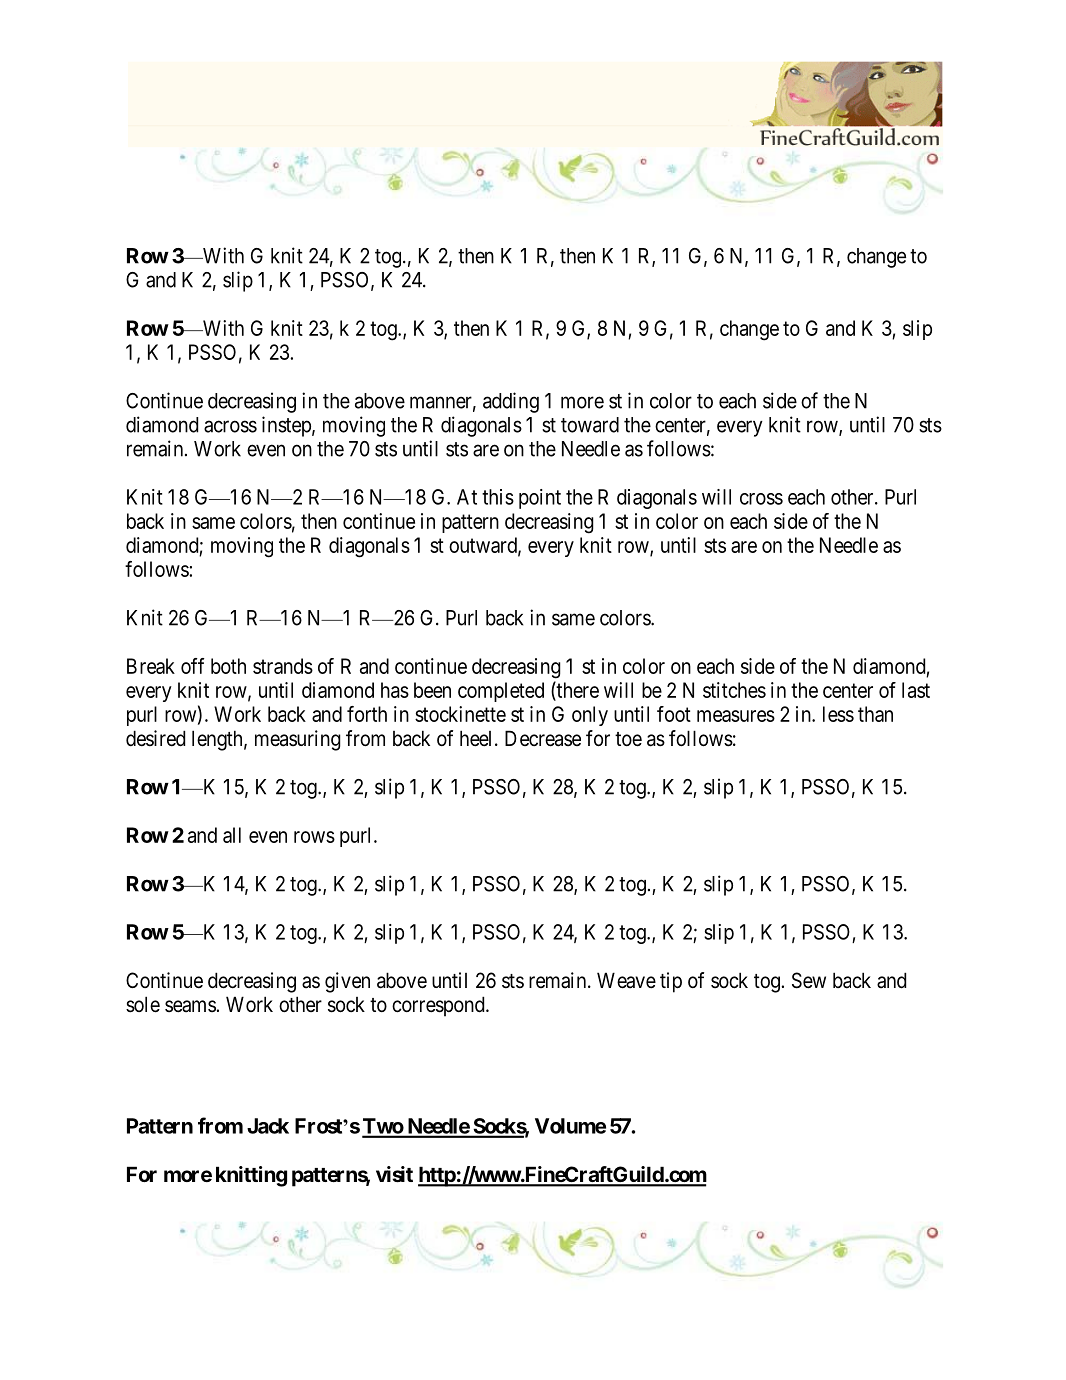 This page has height=1380, width=1066. Describe the element at coordinates (232, 835) in the page. I see `all` at that location.
